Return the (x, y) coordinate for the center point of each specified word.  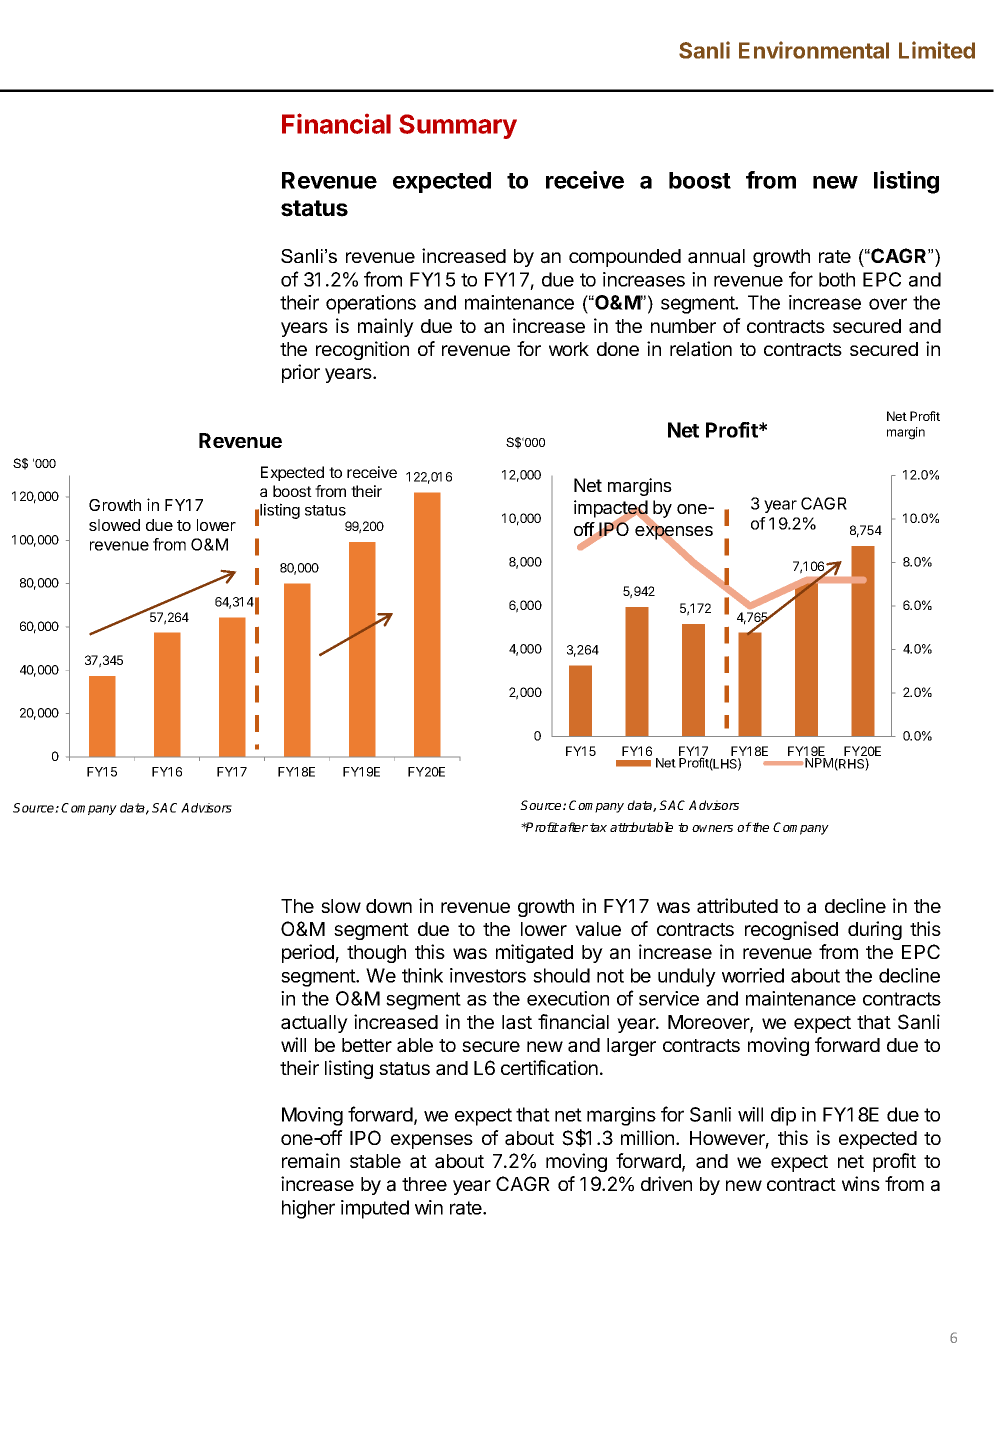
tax (598, 827)
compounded (625, 258)
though (376, 954)
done (618, 349)
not (610, 976)
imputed (375, 1209)
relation (701, 349)
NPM (819, 763)
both (837, 279)
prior (301, 373)
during (875, 930)
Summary (458, 126)
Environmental (814, 50)
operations (371, 304)
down (389, 906)
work (569, 349)
